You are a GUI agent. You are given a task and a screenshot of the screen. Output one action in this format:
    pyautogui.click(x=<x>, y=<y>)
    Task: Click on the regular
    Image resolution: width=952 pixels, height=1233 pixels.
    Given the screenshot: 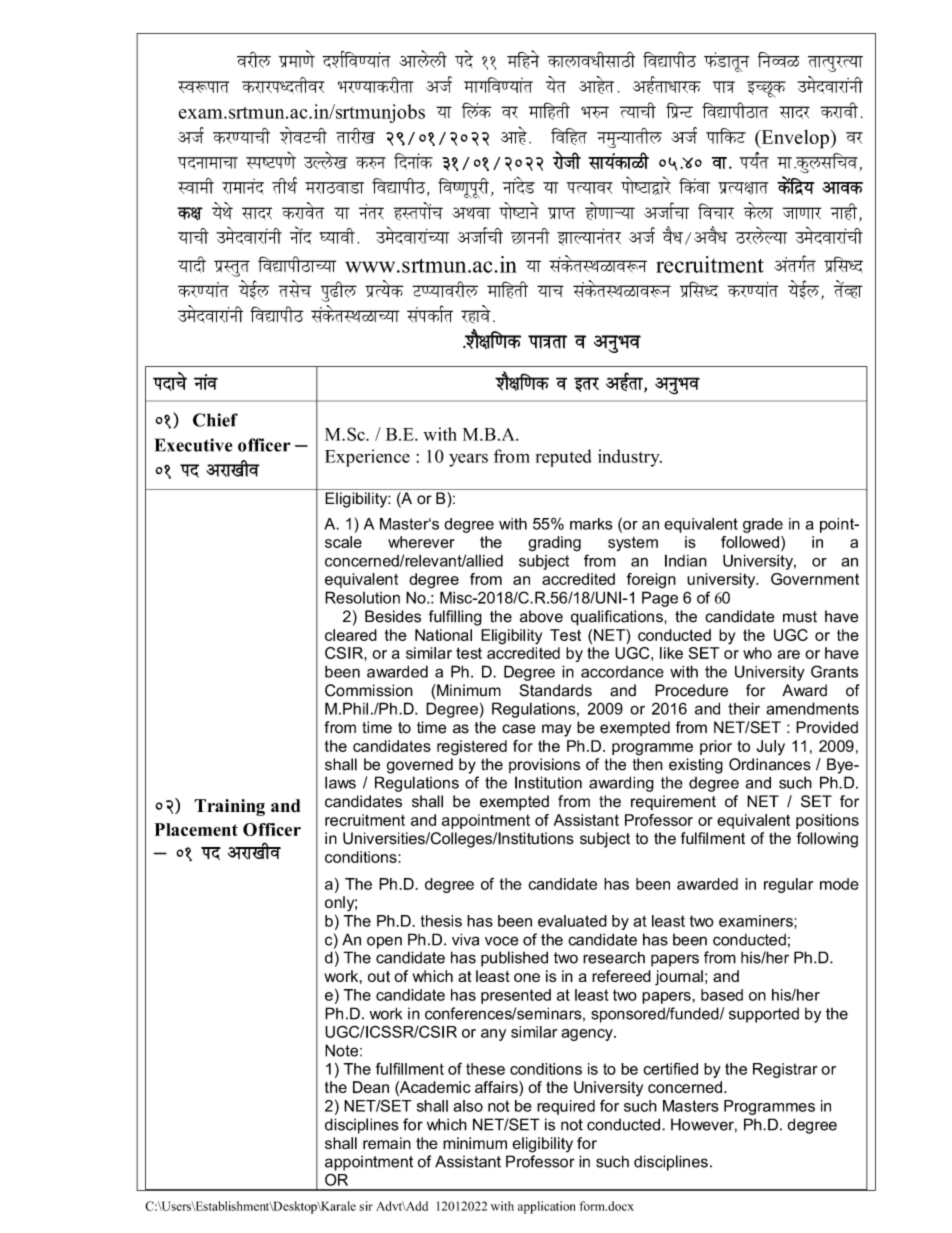 What is the action you would take?
    pyautogui.click(x=788, y=885)
